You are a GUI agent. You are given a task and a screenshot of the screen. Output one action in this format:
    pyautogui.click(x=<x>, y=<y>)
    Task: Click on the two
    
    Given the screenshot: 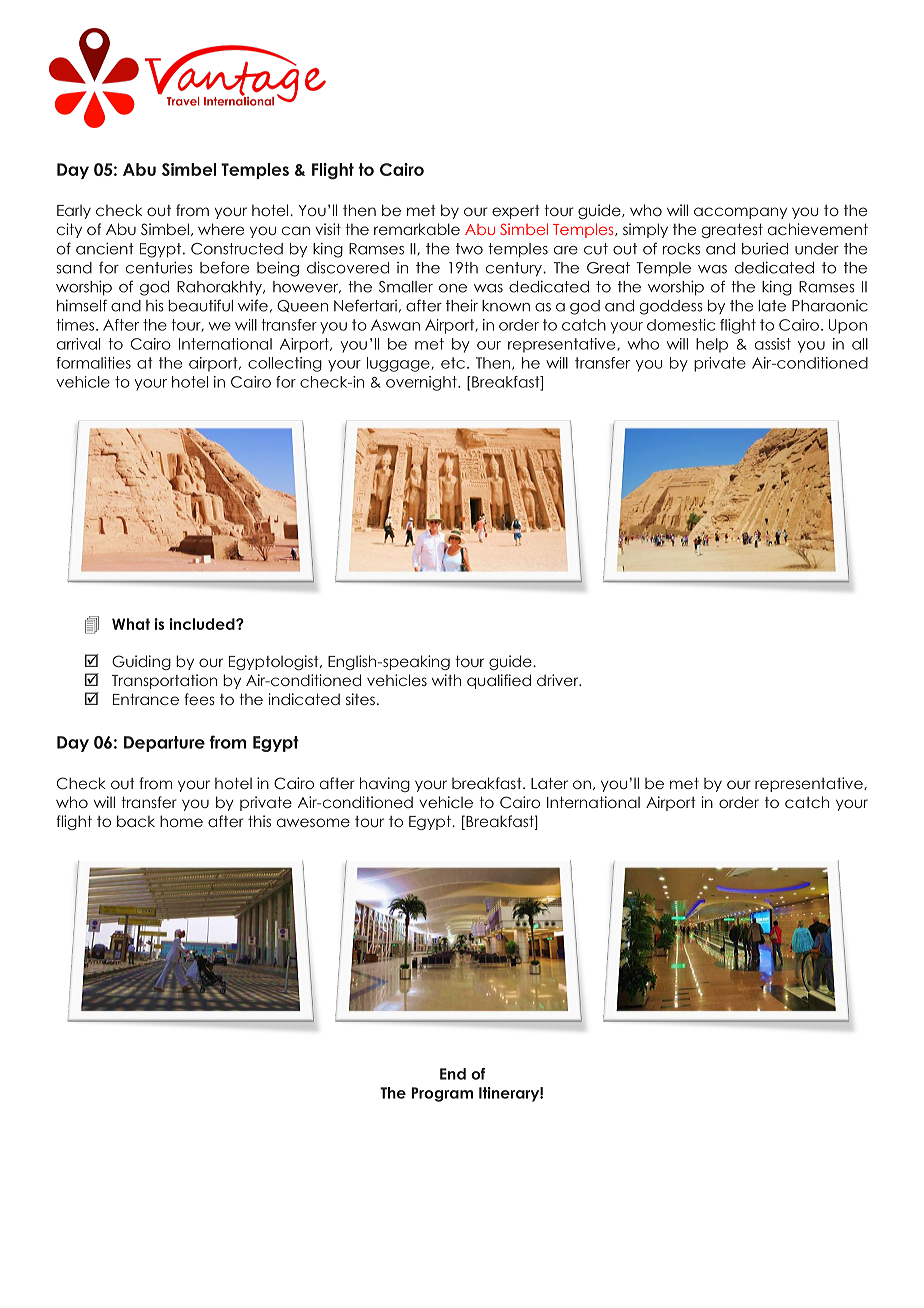 What is the action you would take?
    pyautogui.click(x=469, y=249)
